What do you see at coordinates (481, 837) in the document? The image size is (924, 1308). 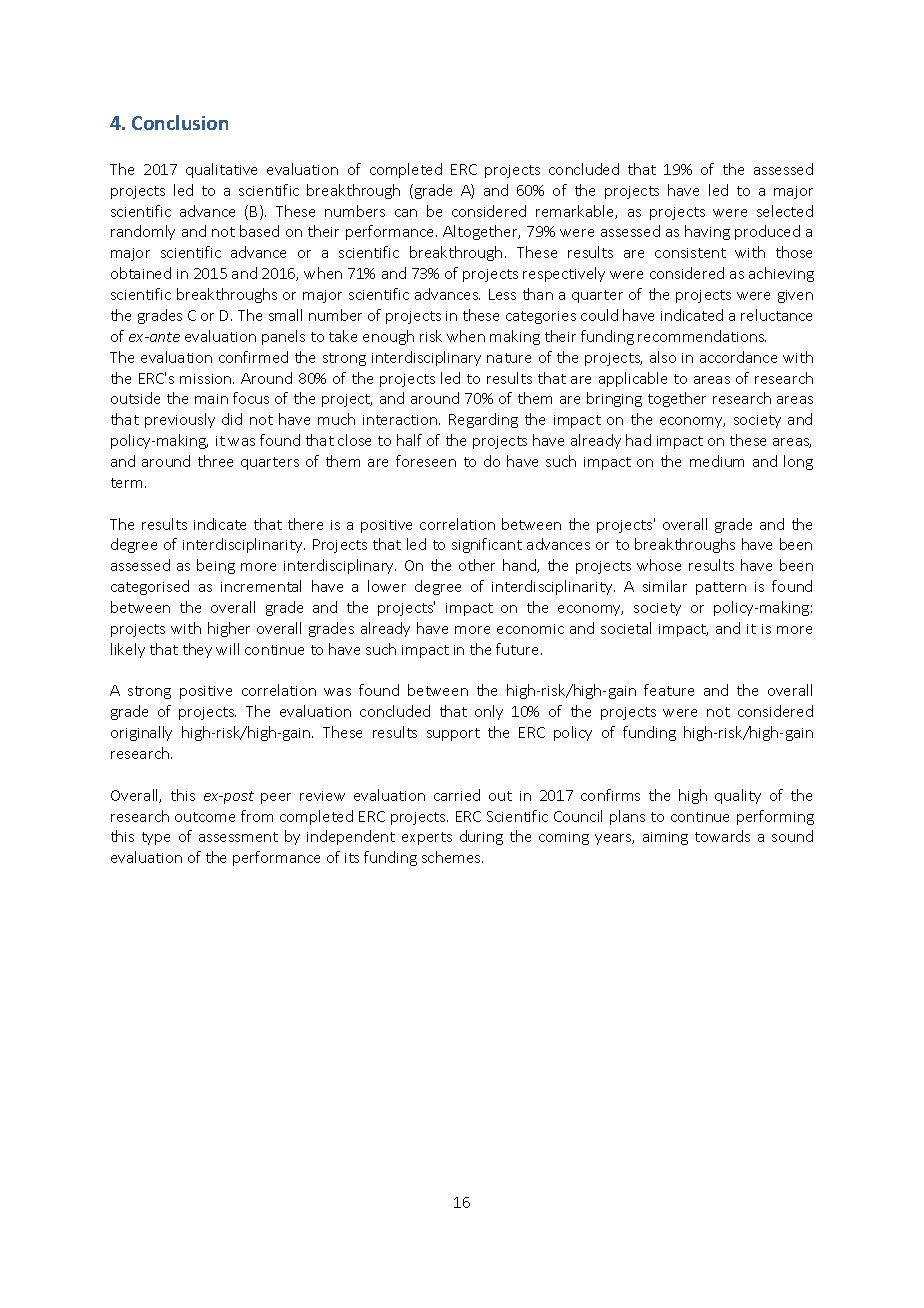 I see `during` at bounding box center [481, 837].
